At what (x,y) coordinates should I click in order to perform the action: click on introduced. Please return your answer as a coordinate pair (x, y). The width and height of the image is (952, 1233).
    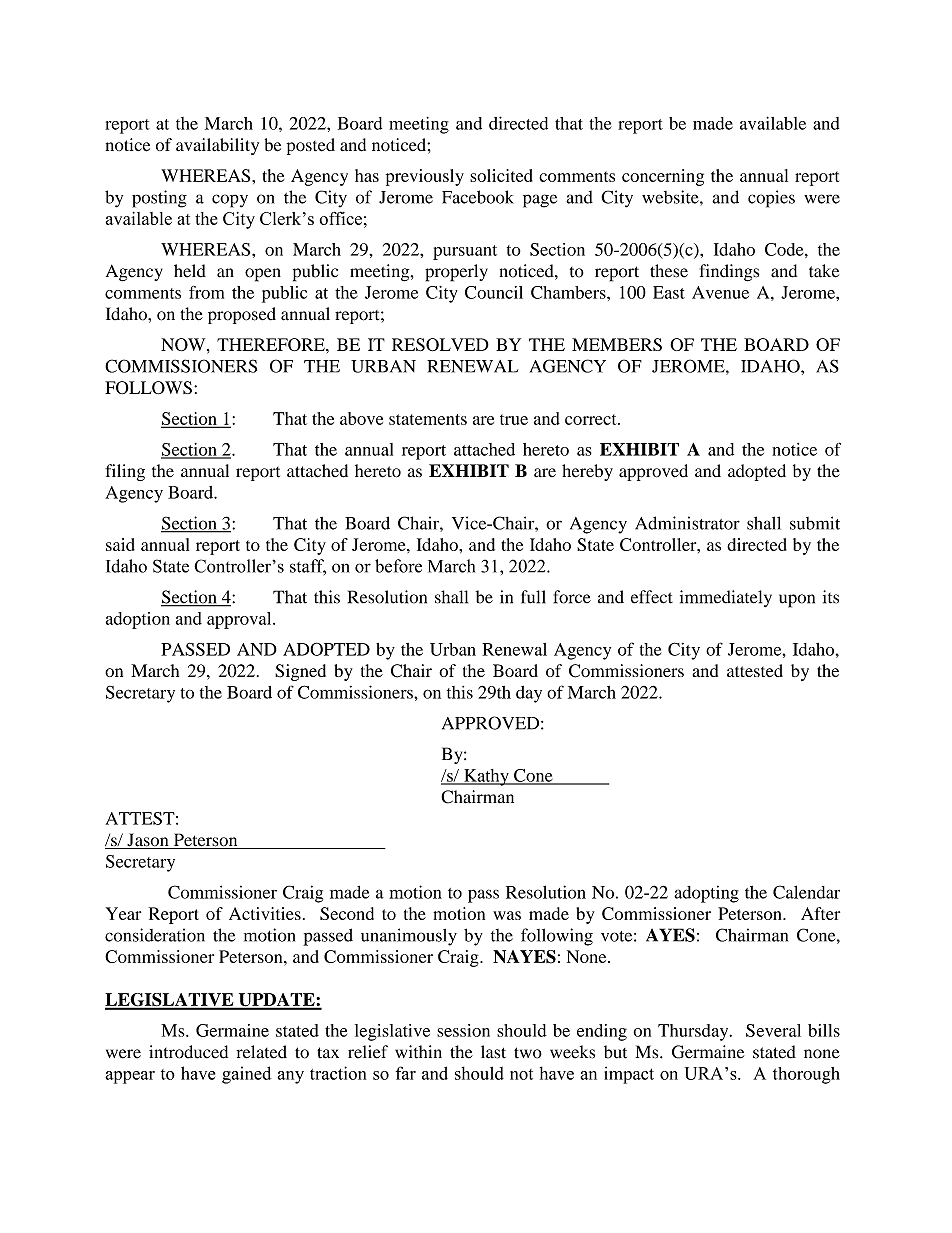
    Looking at the image, I should click on (188, 1052).
